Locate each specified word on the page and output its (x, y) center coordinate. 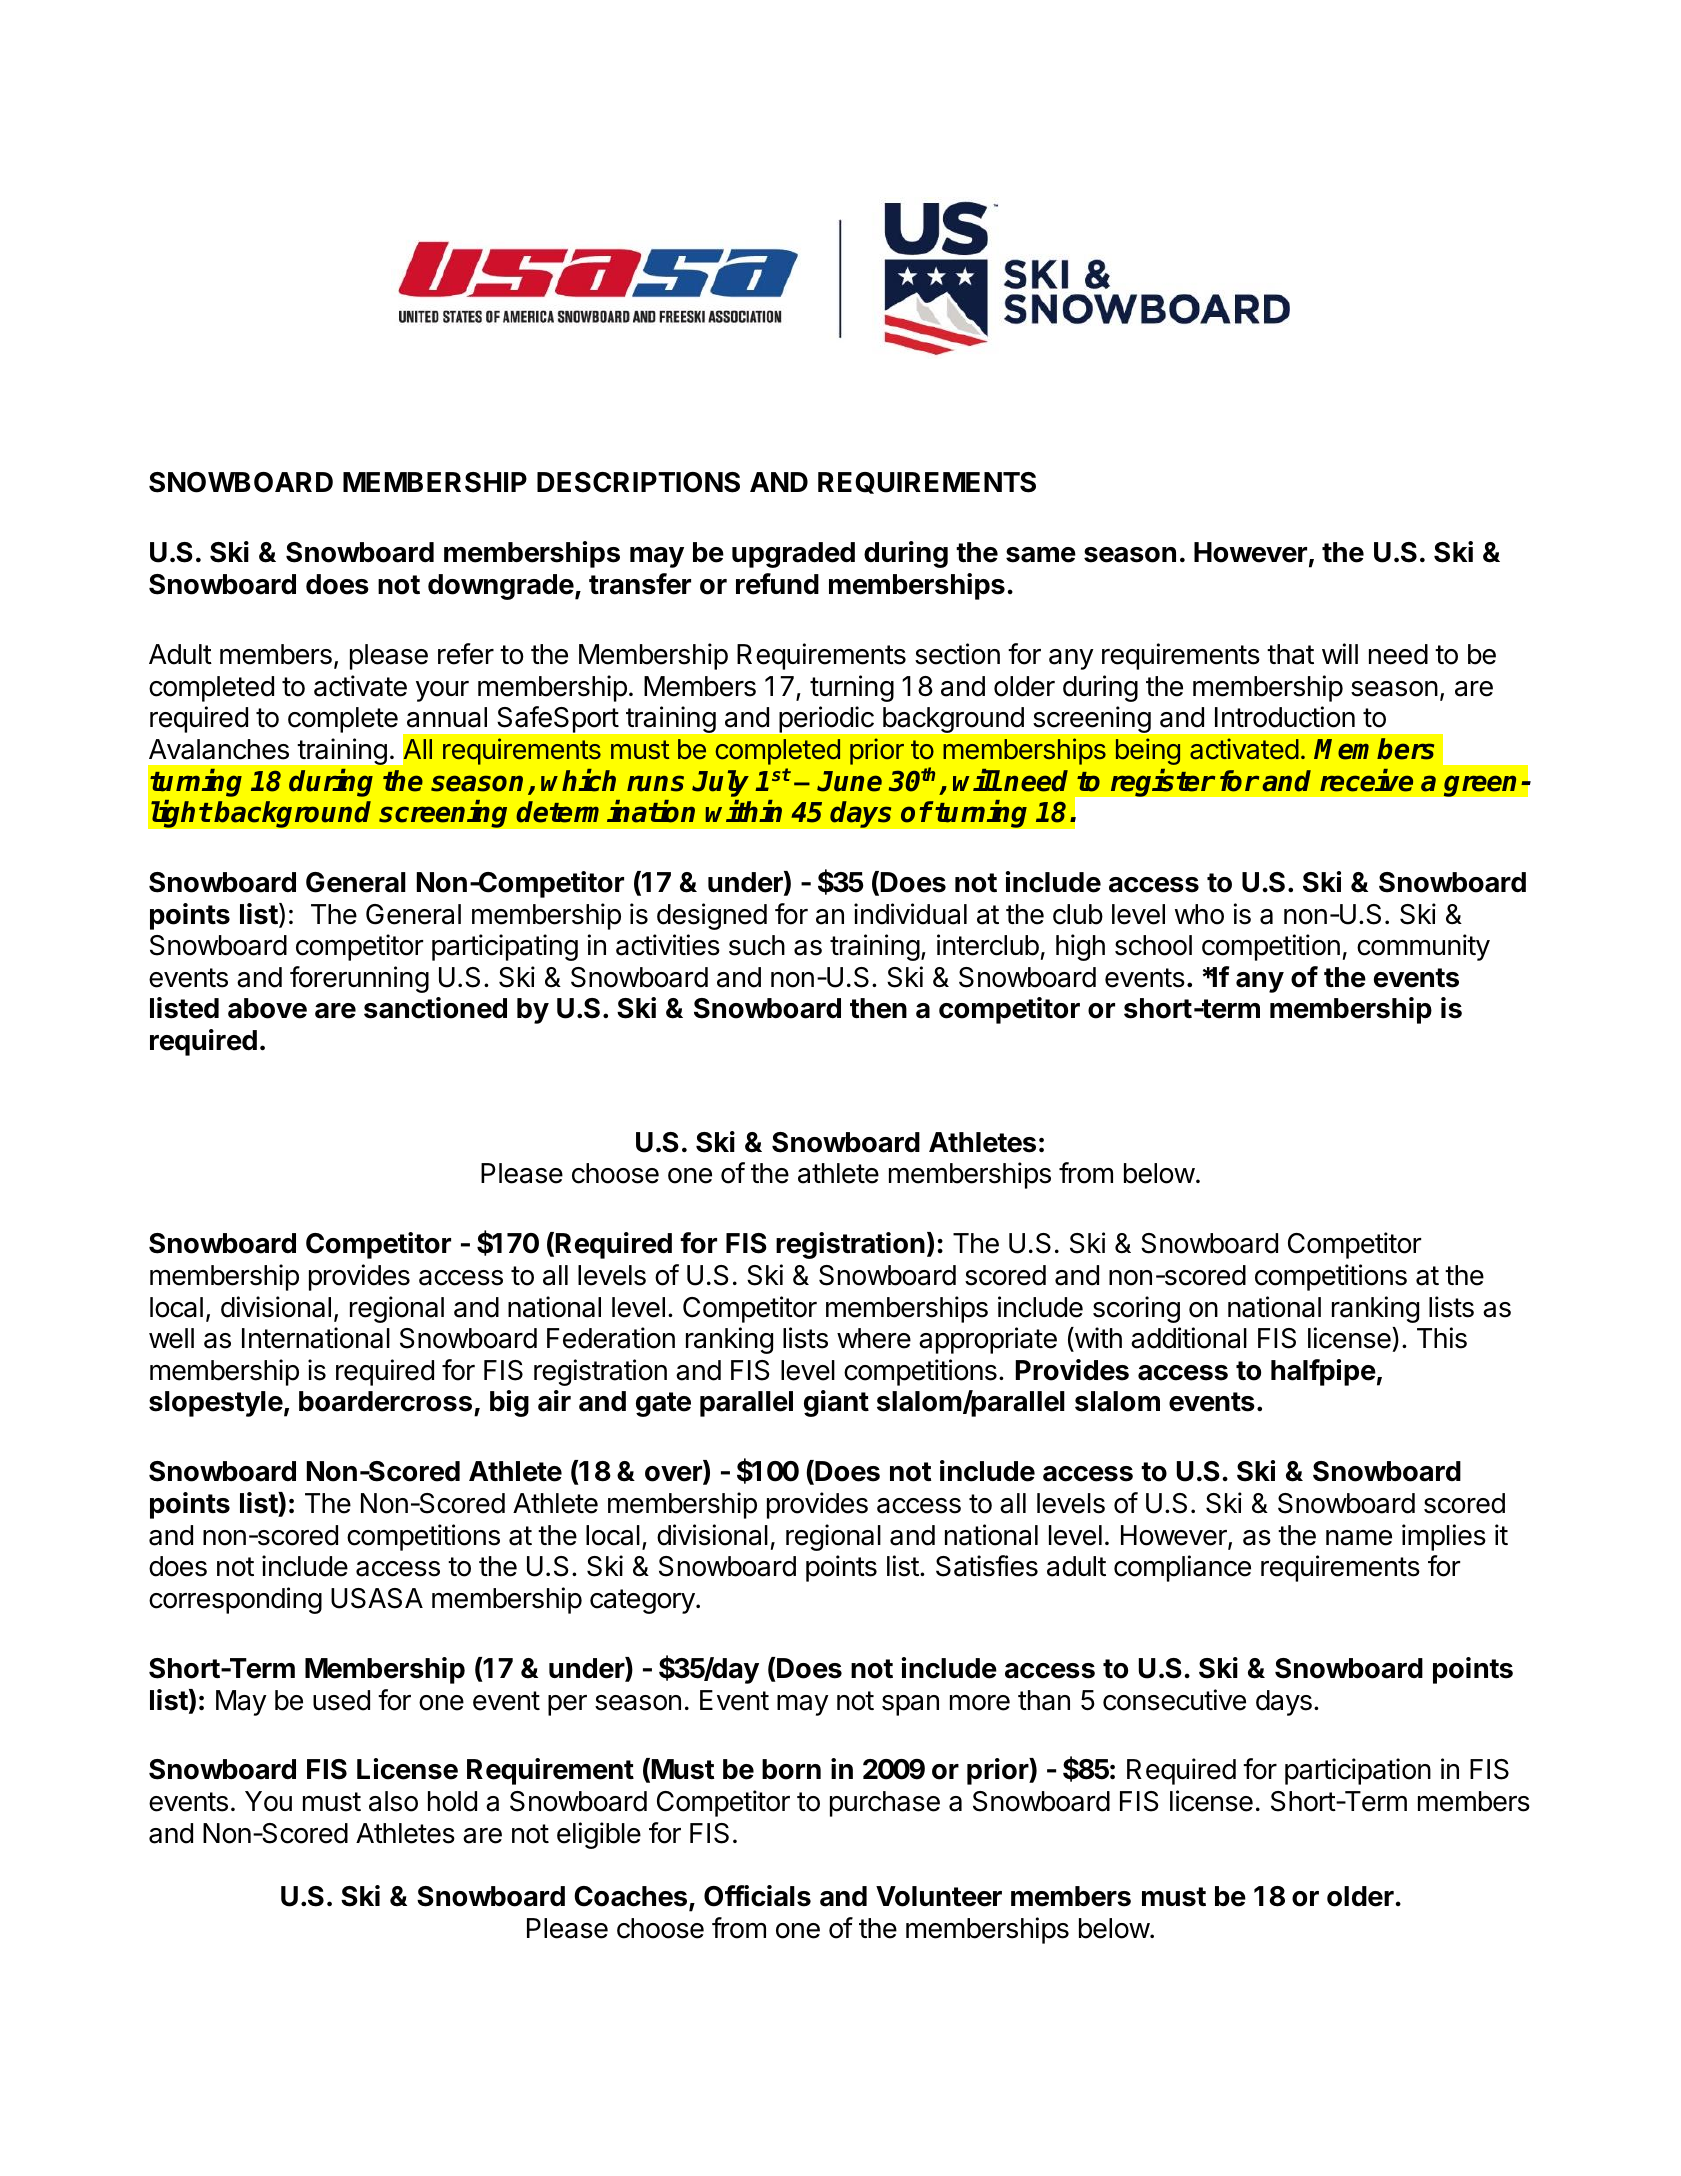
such (757, 945)
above (267, 1008)
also (393, 1801)
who (1199, 914)
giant (836, 1403)
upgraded (793, 555)
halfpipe (1323, 1372)
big (509, 1403)
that (1290, 654)
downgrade (501, 587)
